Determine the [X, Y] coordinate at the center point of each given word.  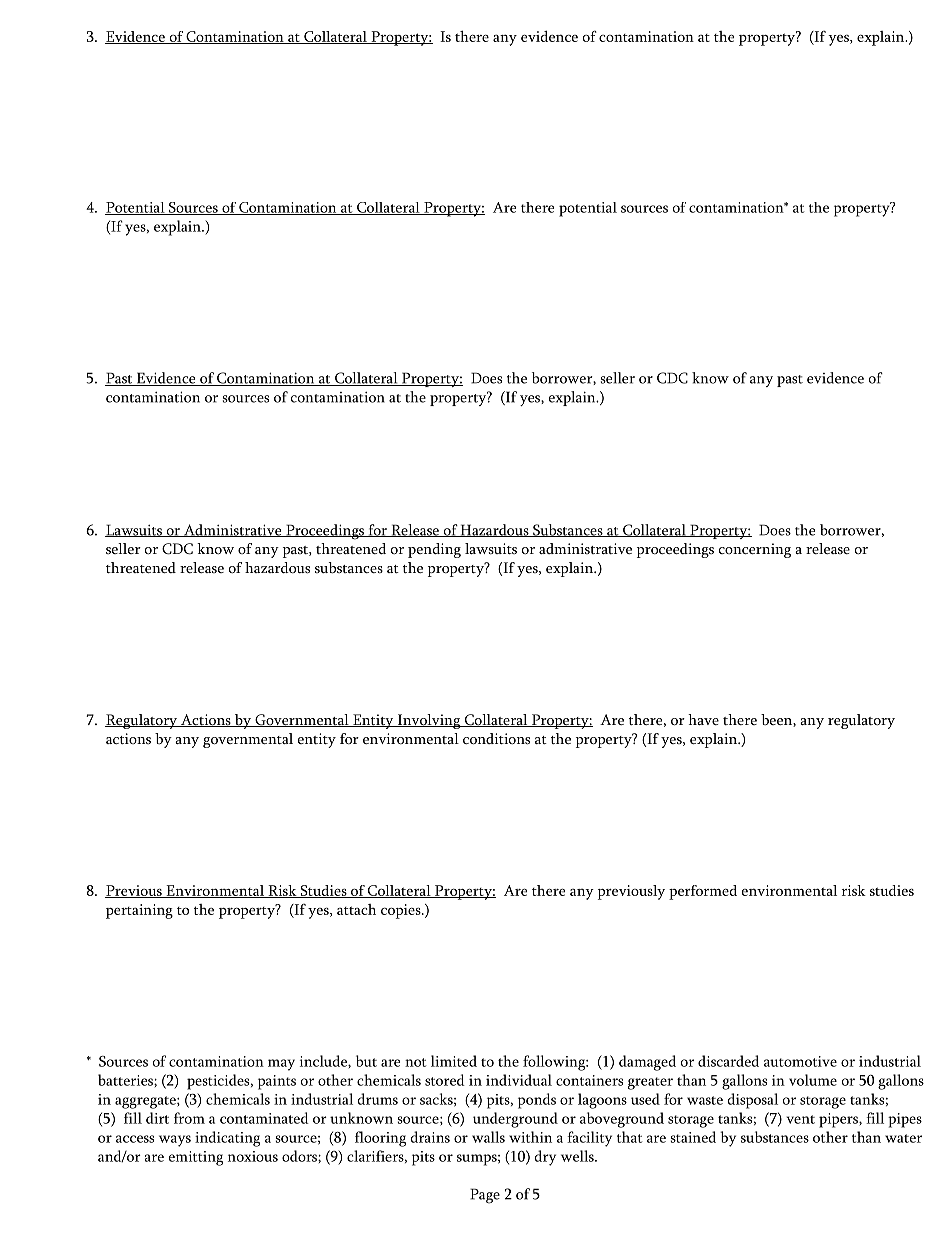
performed [703, 892]
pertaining [139, 911]
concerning [755, 550]
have [703, 719]
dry [545, 1158]
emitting [195, 1158]
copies [402, 911]
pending [434, 550]
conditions [496, 738]
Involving [429, 721]
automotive [800, 1061]
